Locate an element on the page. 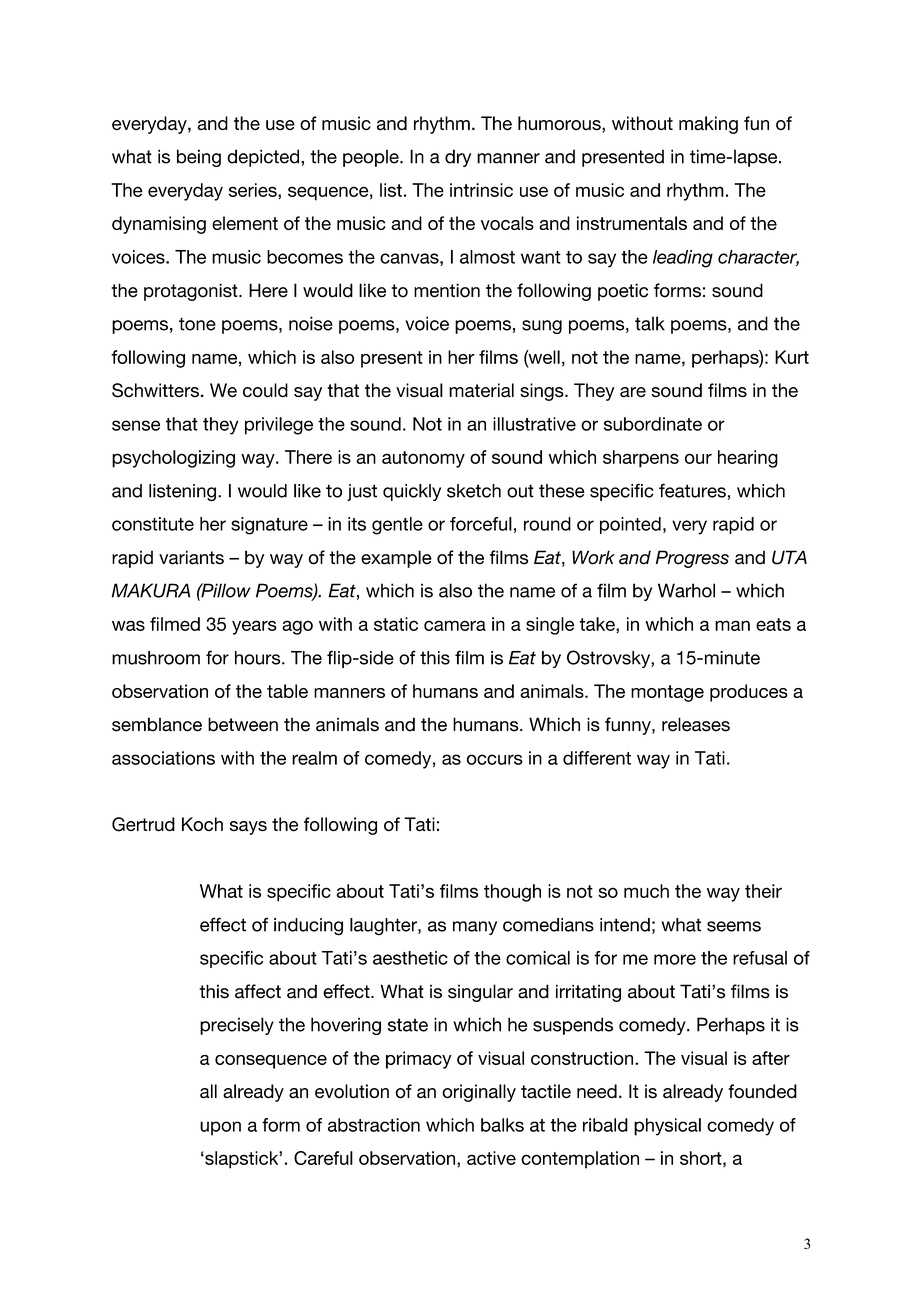 Image resolution: width=924 pixels, height=1308 pixels. could is located at coordinates (265, 390).
